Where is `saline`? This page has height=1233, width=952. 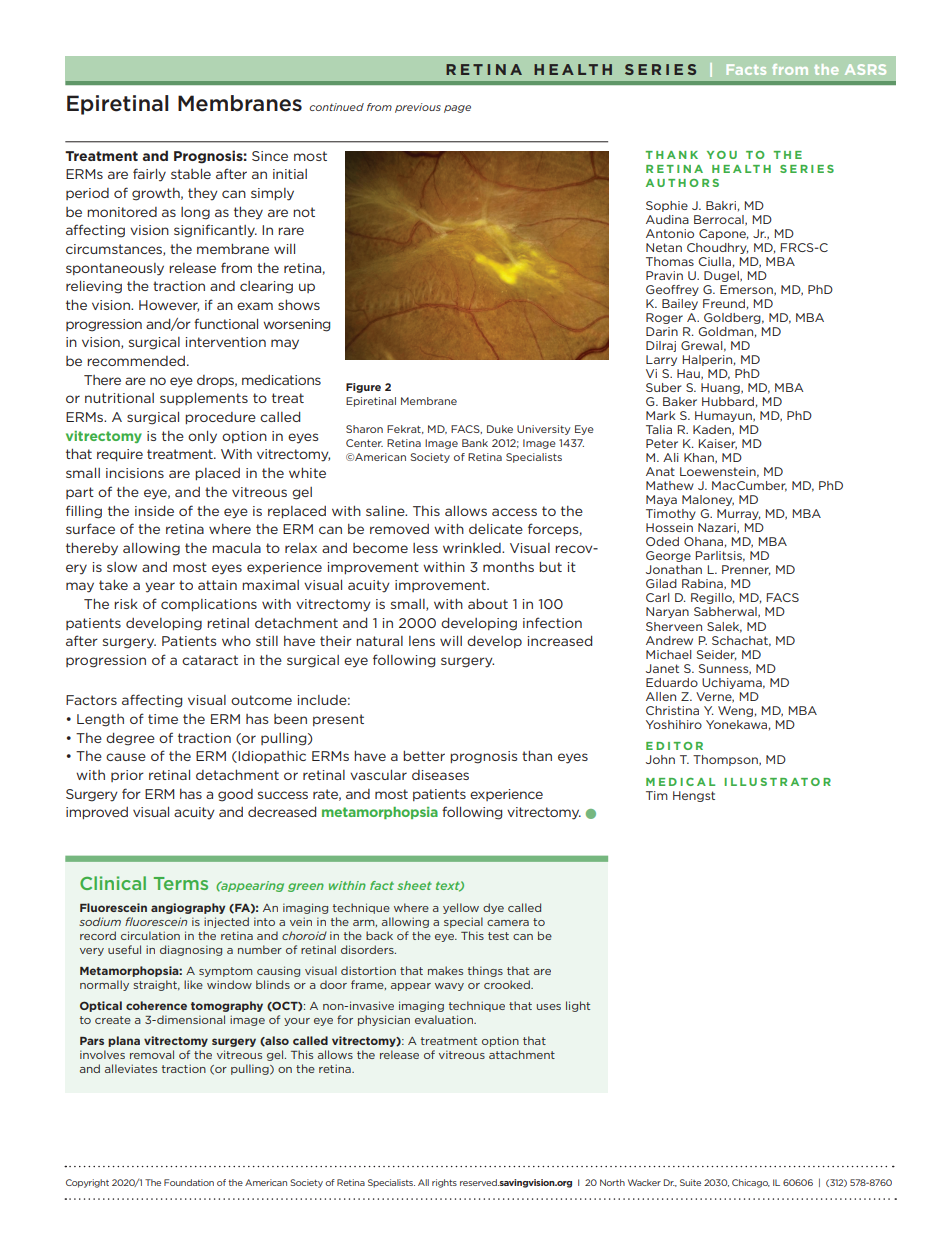 saline is located at coordinates (386, 511).
